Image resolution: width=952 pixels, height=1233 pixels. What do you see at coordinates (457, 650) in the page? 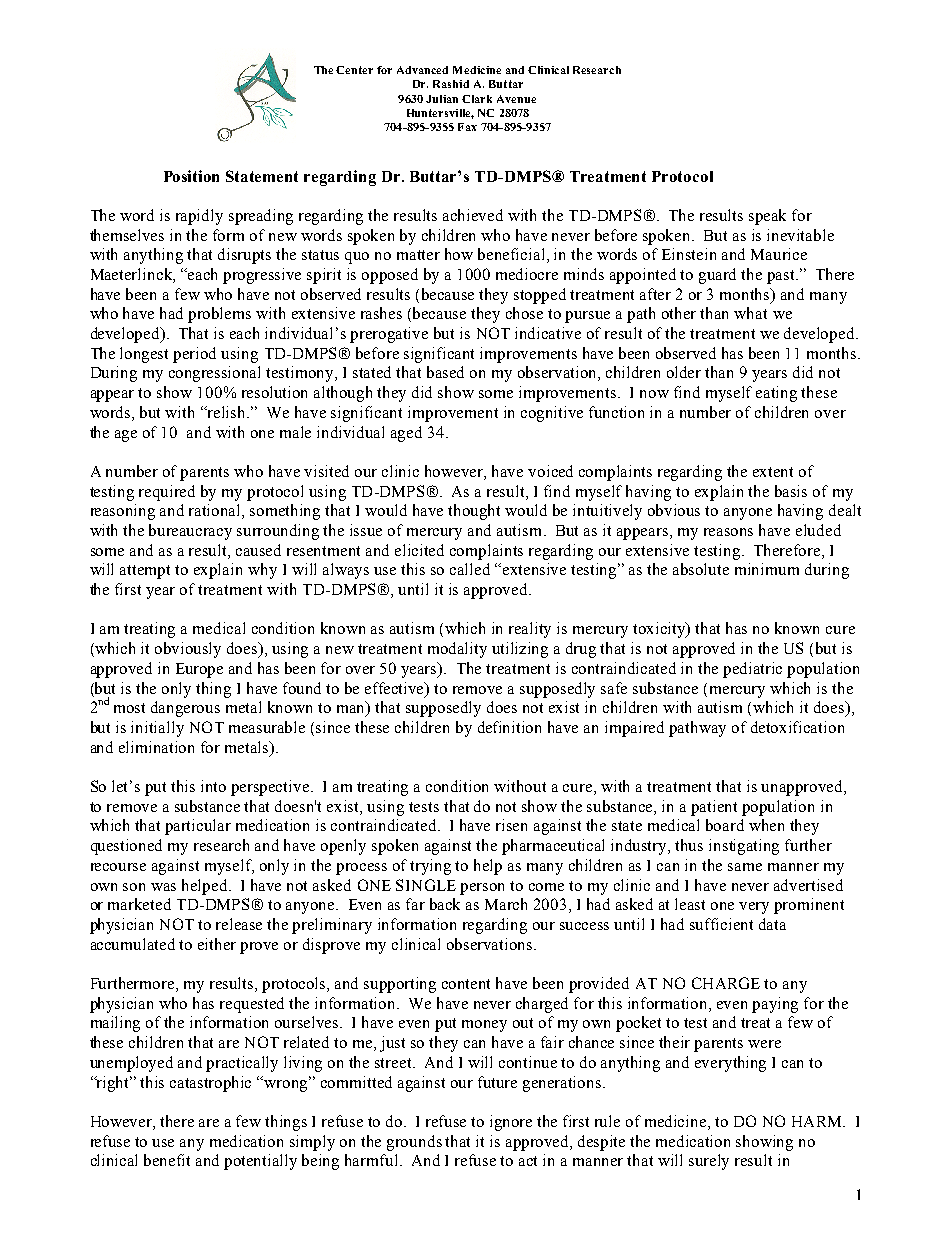
I see `modality` at bounding box center [457, 650].
